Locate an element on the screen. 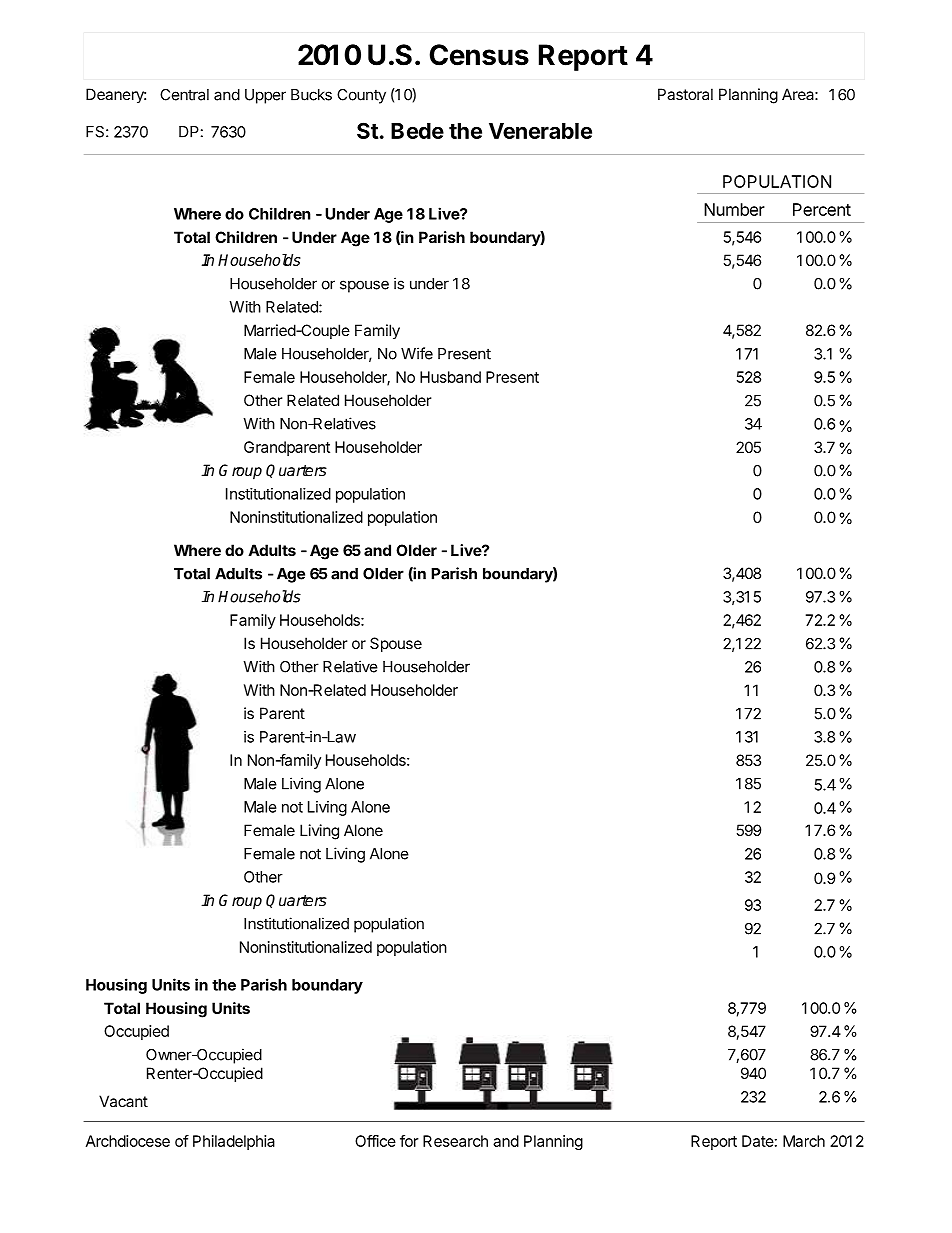  Philadelphia is located at coordinates (234, 1142).
